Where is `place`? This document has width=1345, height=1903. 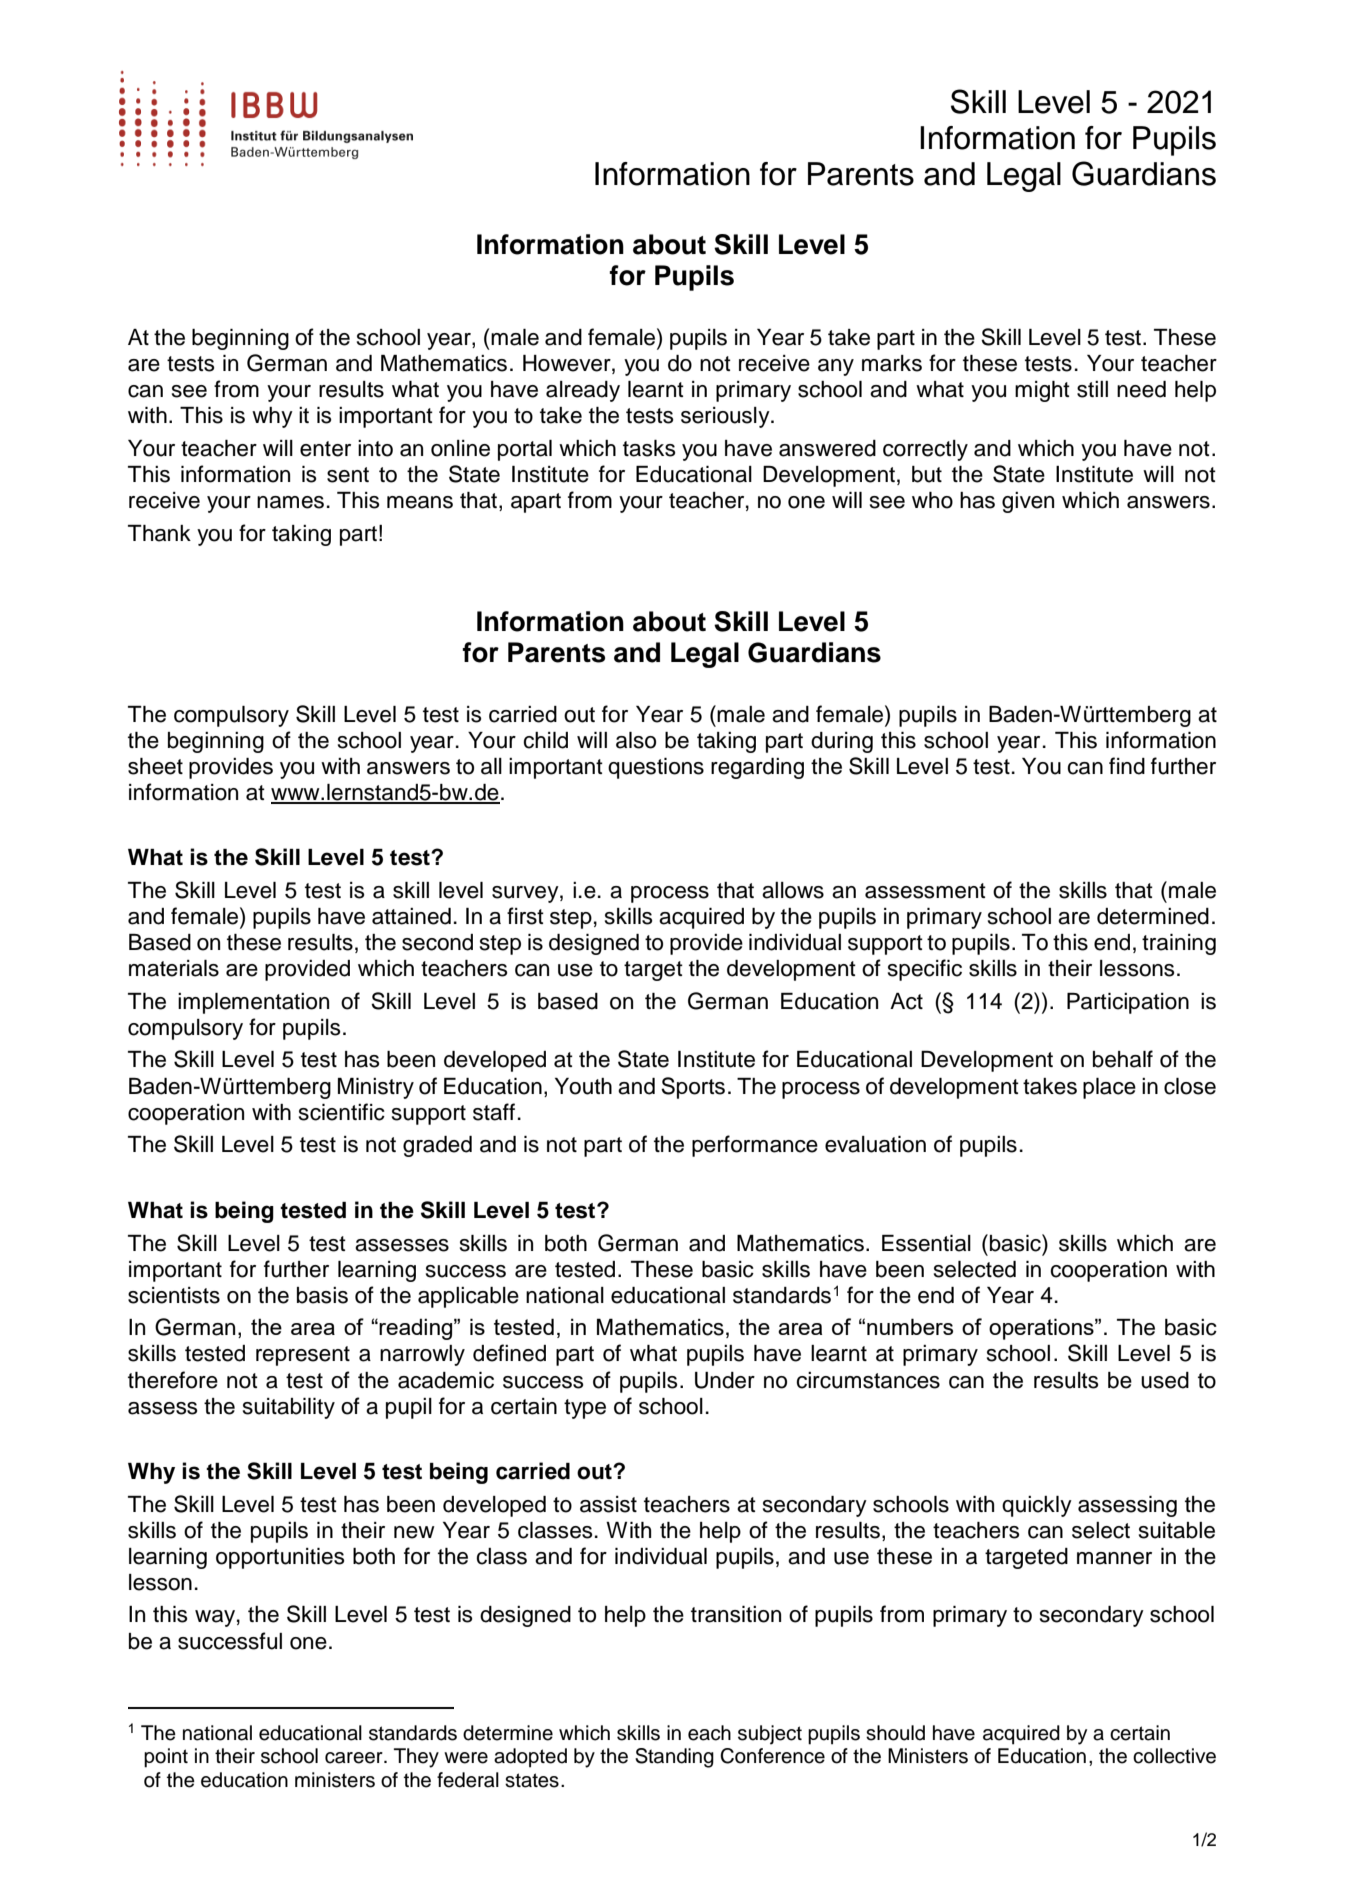
place is located at coordinates (1109, 1088).
